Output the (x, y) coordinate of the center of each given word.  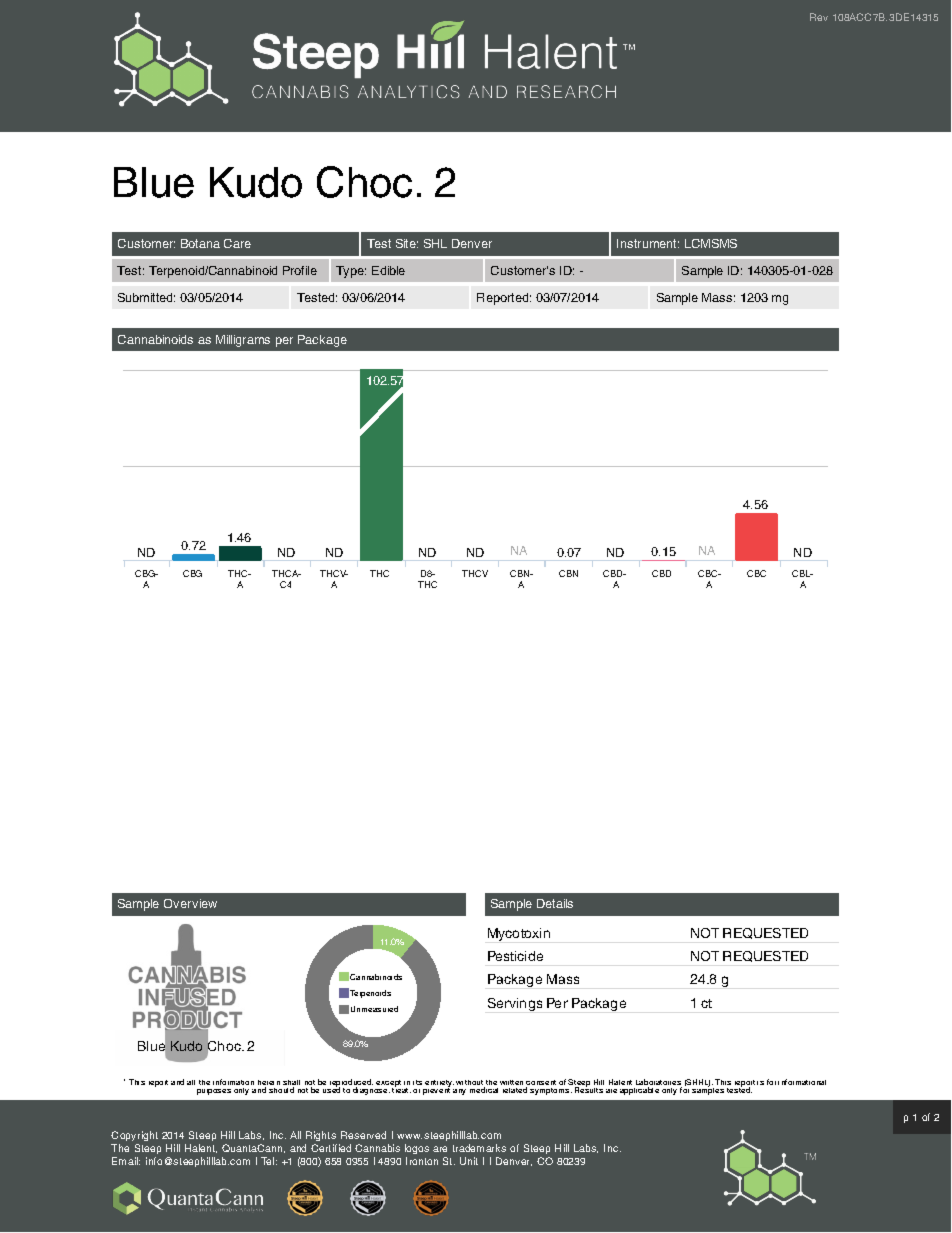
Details (555, 903)
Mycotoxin (519, 934)
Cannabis (377, 1148)
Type (351, 272)
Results (589, 1089)
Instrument (648, 243)
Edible (388, 270)
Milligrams (243, 341)
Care (237, 243)
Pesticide (515, 956)
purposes (214, 1092)
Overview (190, 903)
